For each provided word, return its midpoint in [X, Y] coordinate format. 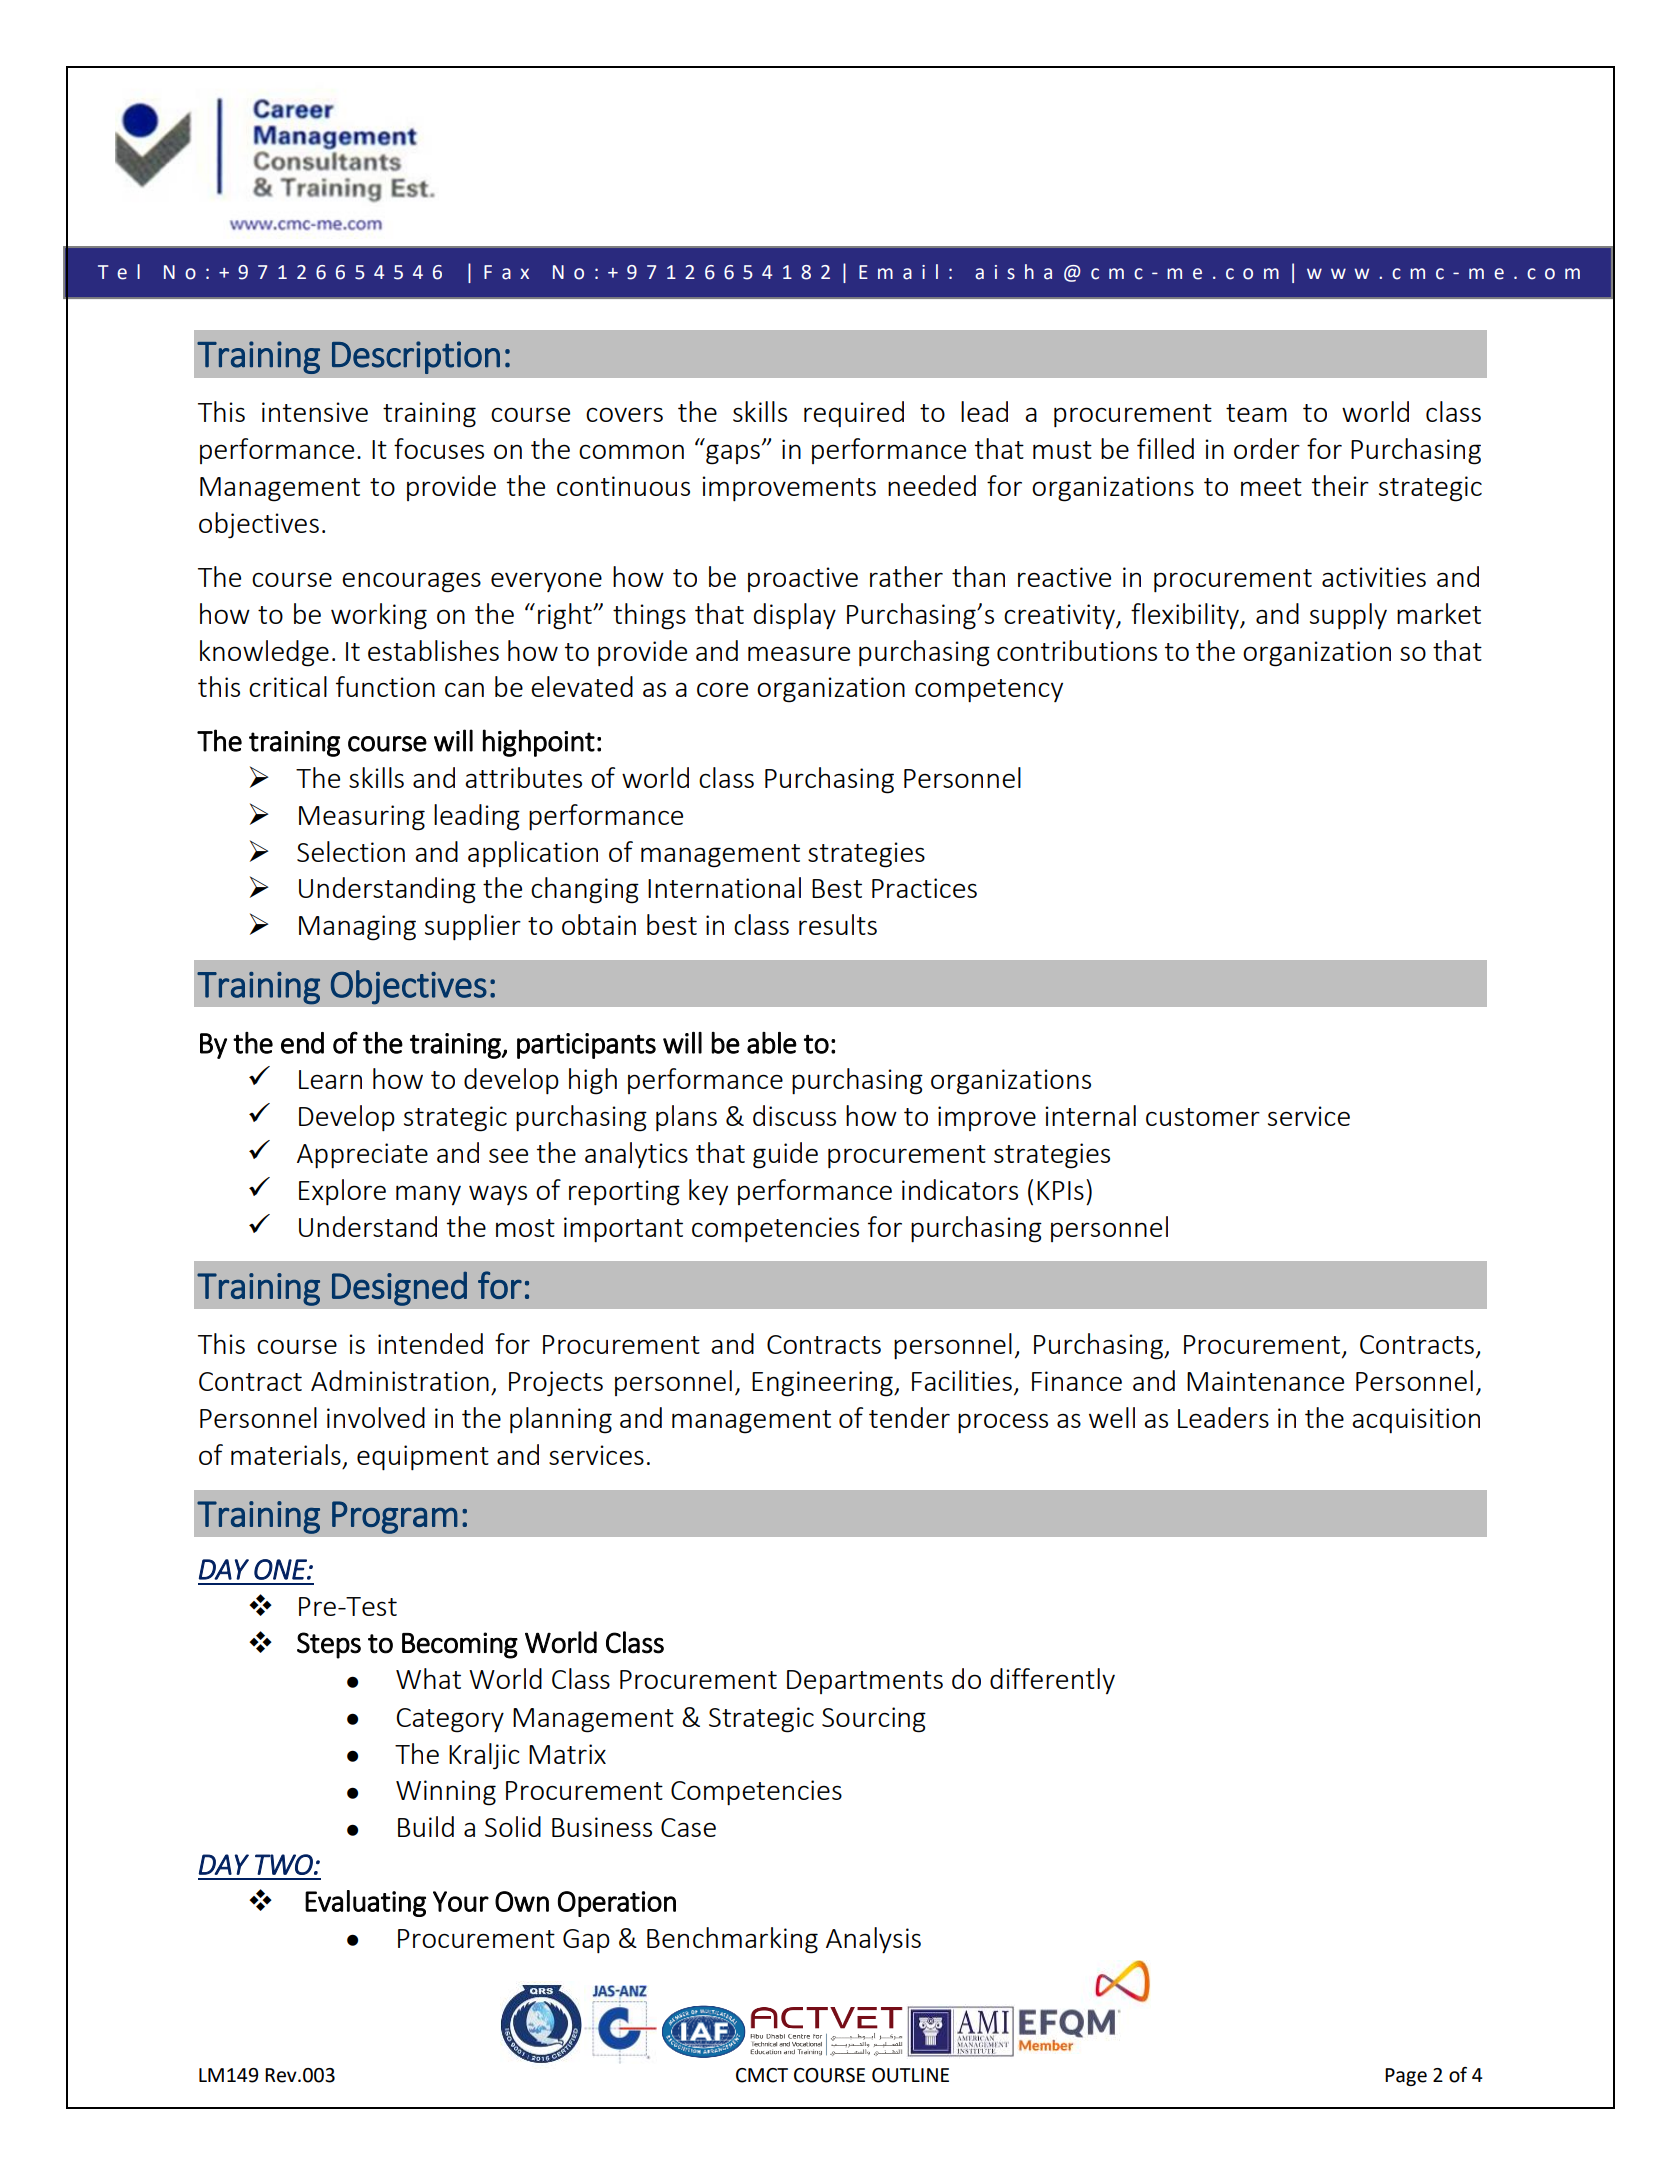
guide [785, 1155]
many [428, 1195]
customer [1203, 1117]
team [1256, 413]
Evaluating [365, 1903]
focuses [439, 448]
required [854, 414]
